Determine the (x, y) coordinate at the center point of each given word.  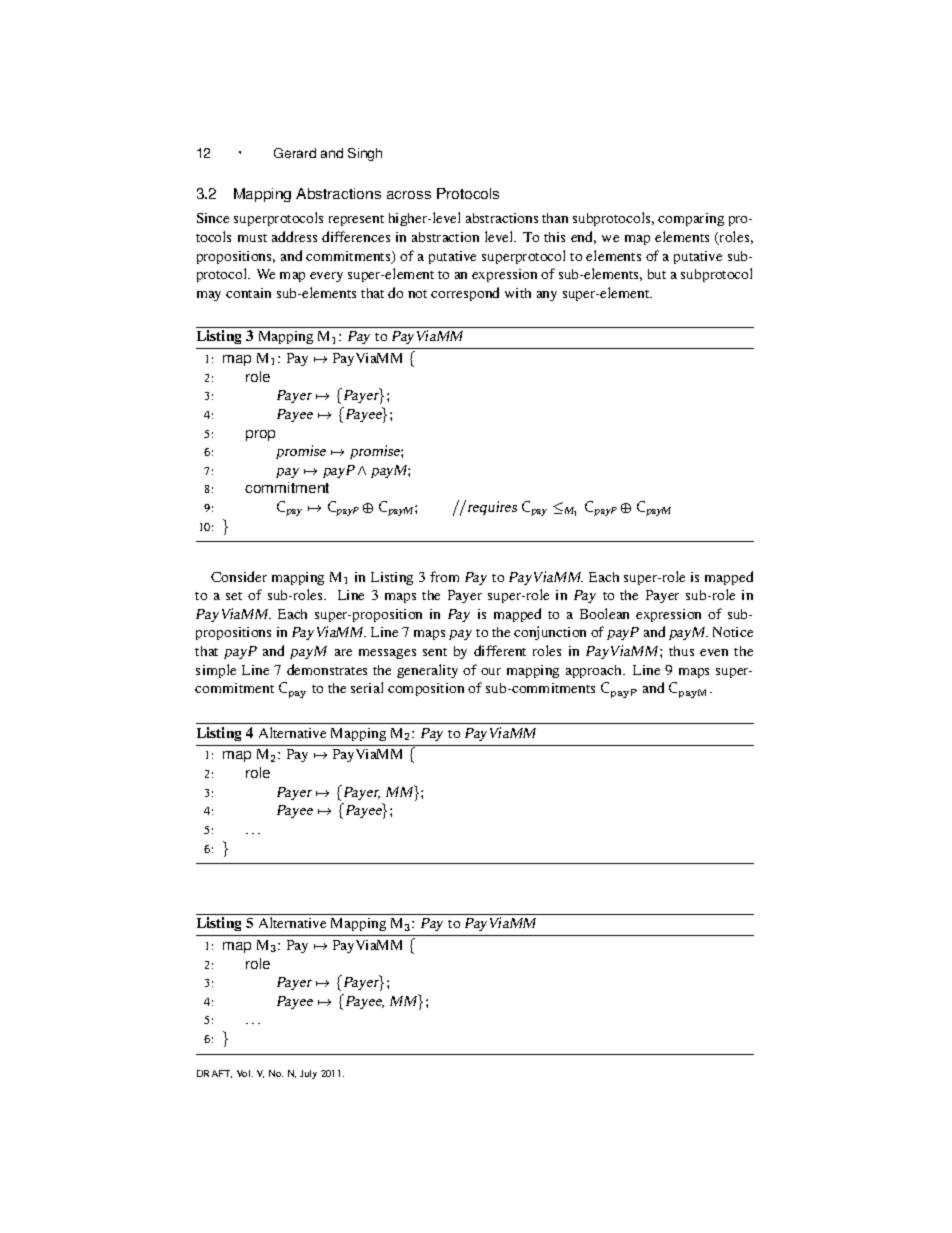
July (308, 1074)
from (444, 576)
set (234, 596)
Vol (245, 1073)
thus (681, 651)
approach (595, 671)
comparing (691, 219)
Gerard (295, 153)
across (409, 195)
